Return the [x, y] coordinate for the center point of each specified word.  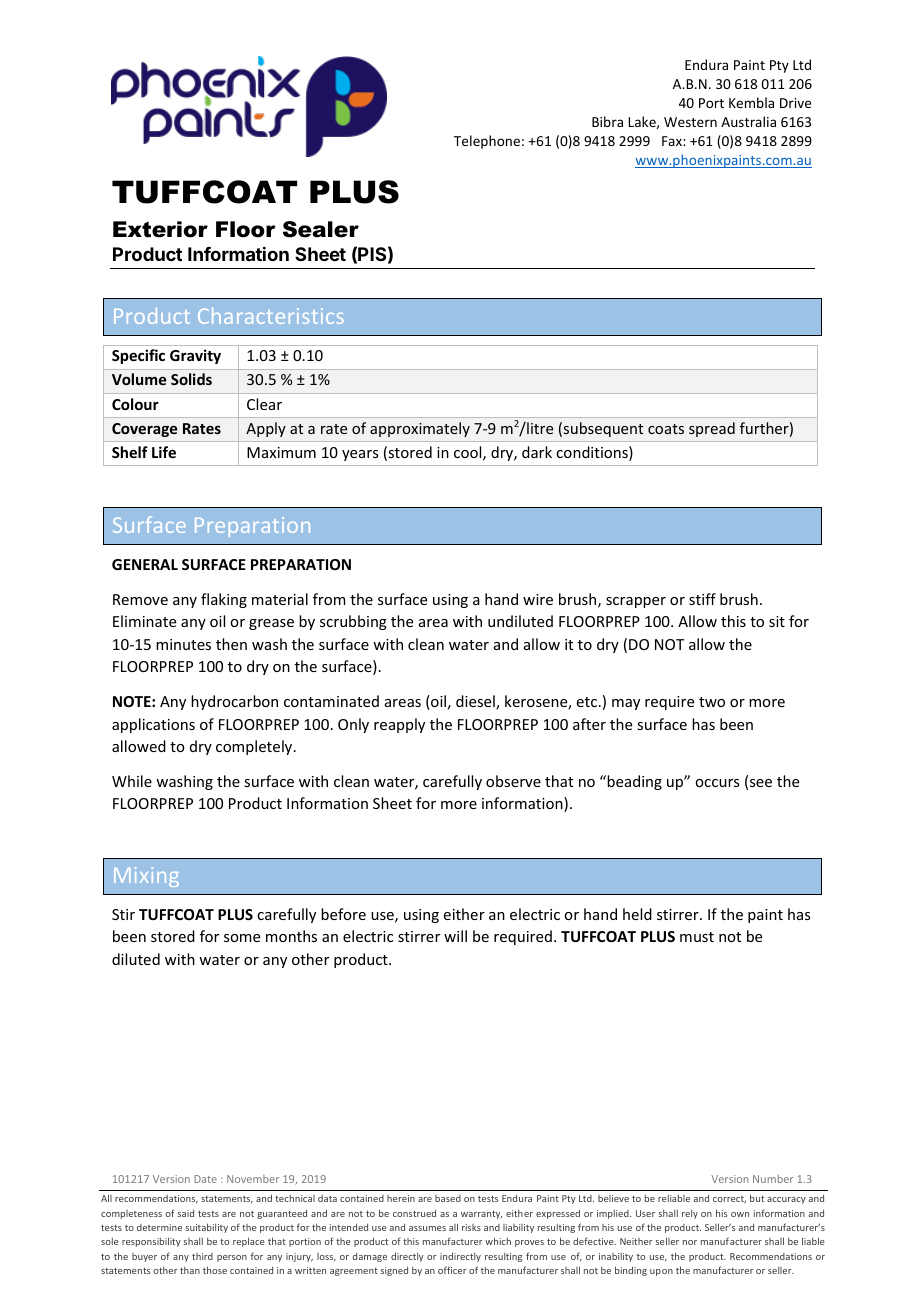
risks [471, 1227]
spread [712, 429]
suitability [207, 1228]
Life [164, 452]
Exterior [160, 229]
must [697, 937]
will [455, 936]
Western [690, 122]
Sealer [321, 229]
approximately [420, 429]
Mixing [146, 877]
